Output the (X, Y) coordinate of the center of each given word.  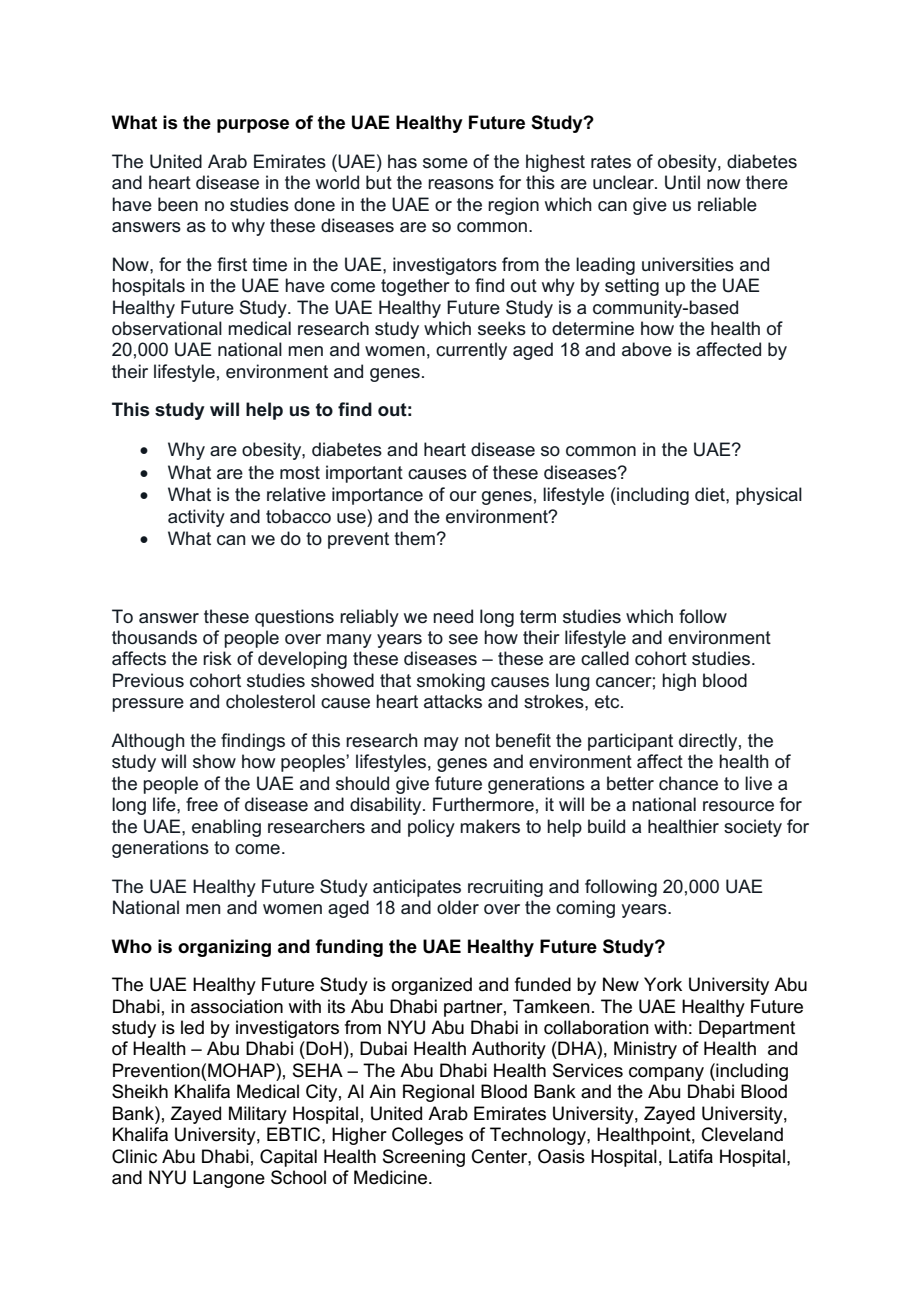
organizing (224, 948)
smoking (451, 682)
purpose (253, 126)
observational (167, 328)
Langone (229, 1179)
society (753, 828)
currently (471, 351)
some (445, 163)
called (605, 658)
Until (682, 182)
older (458, 907)
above (647, 349)
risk (217, 658)
